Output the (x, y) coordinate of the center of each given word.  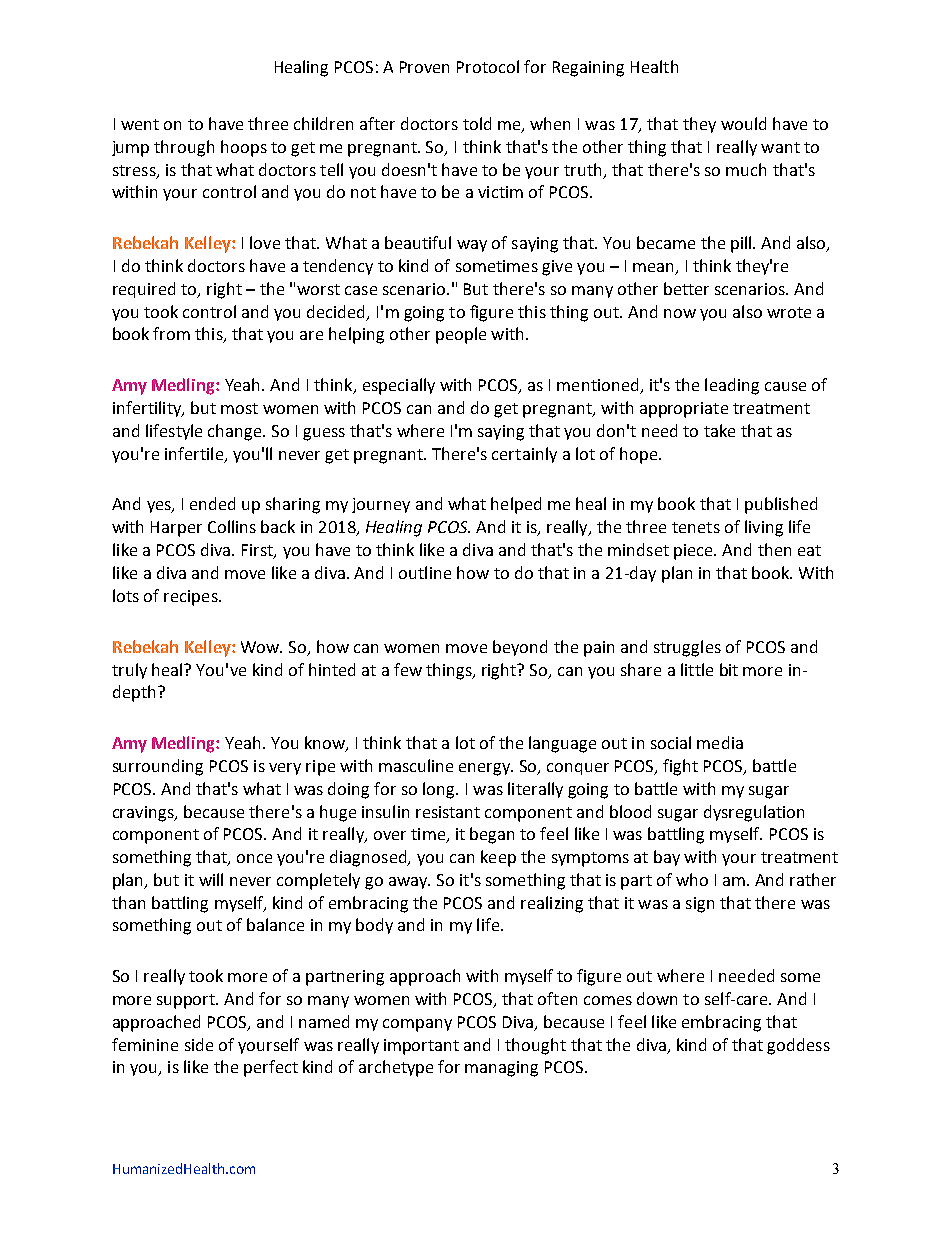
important (421, 1047)
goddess (798, 1046)
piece (695, 552)
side (199, 1044)
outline (425, 572)
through (184, 148)
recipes (192, 598)
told (477, 123)
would (743, 123)
